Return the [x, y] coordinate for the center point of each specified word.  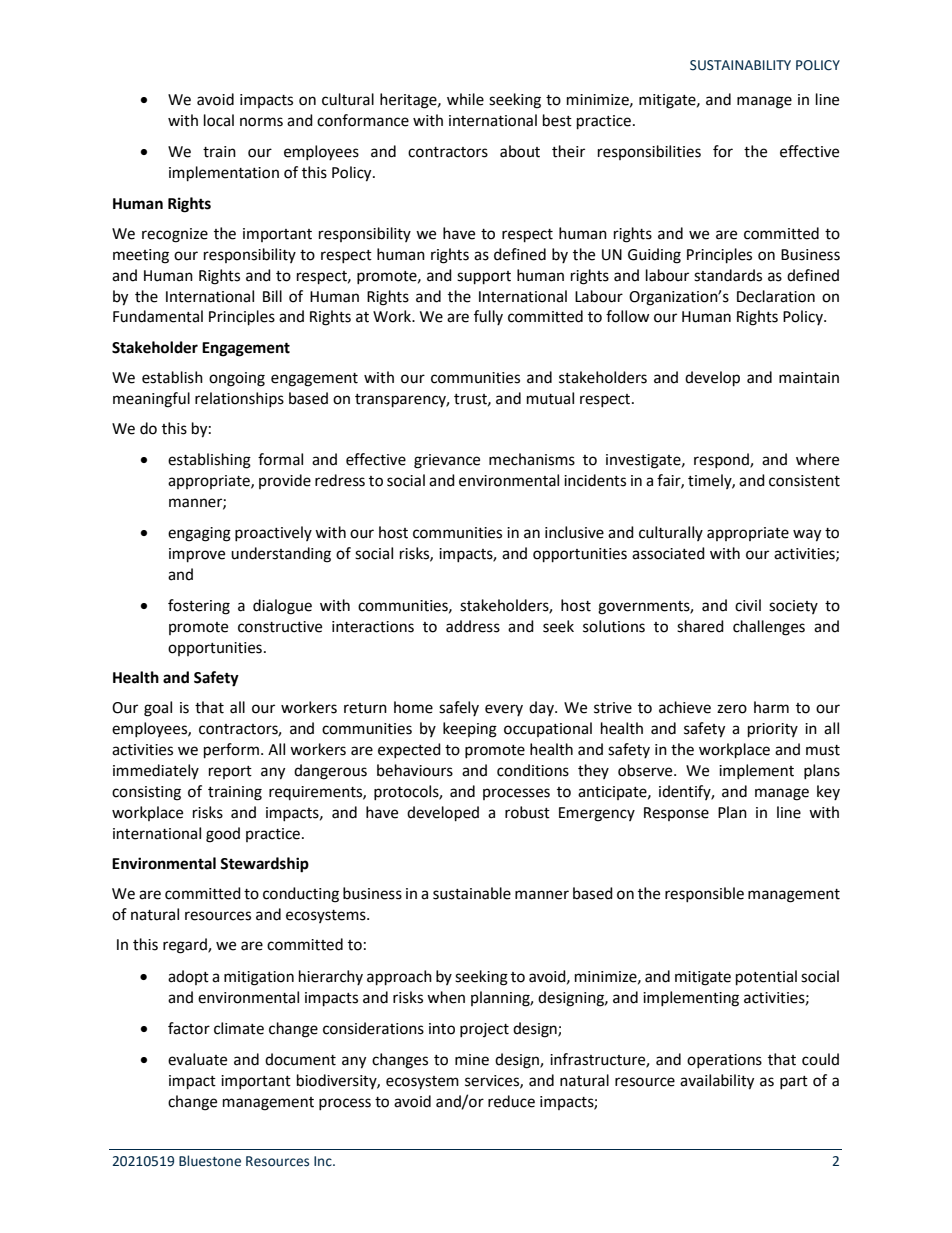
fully [488, 317]
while [465, 99]
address [473, 626]
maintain [809, 378]
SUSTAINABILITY [740, 65]
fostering [199, 607]
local [219, 120]
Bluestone [210, 1161]
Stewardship [264, 865]
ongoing [237, 379]
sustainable [472, 893]
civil [748, 605]
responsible [704, 894]
